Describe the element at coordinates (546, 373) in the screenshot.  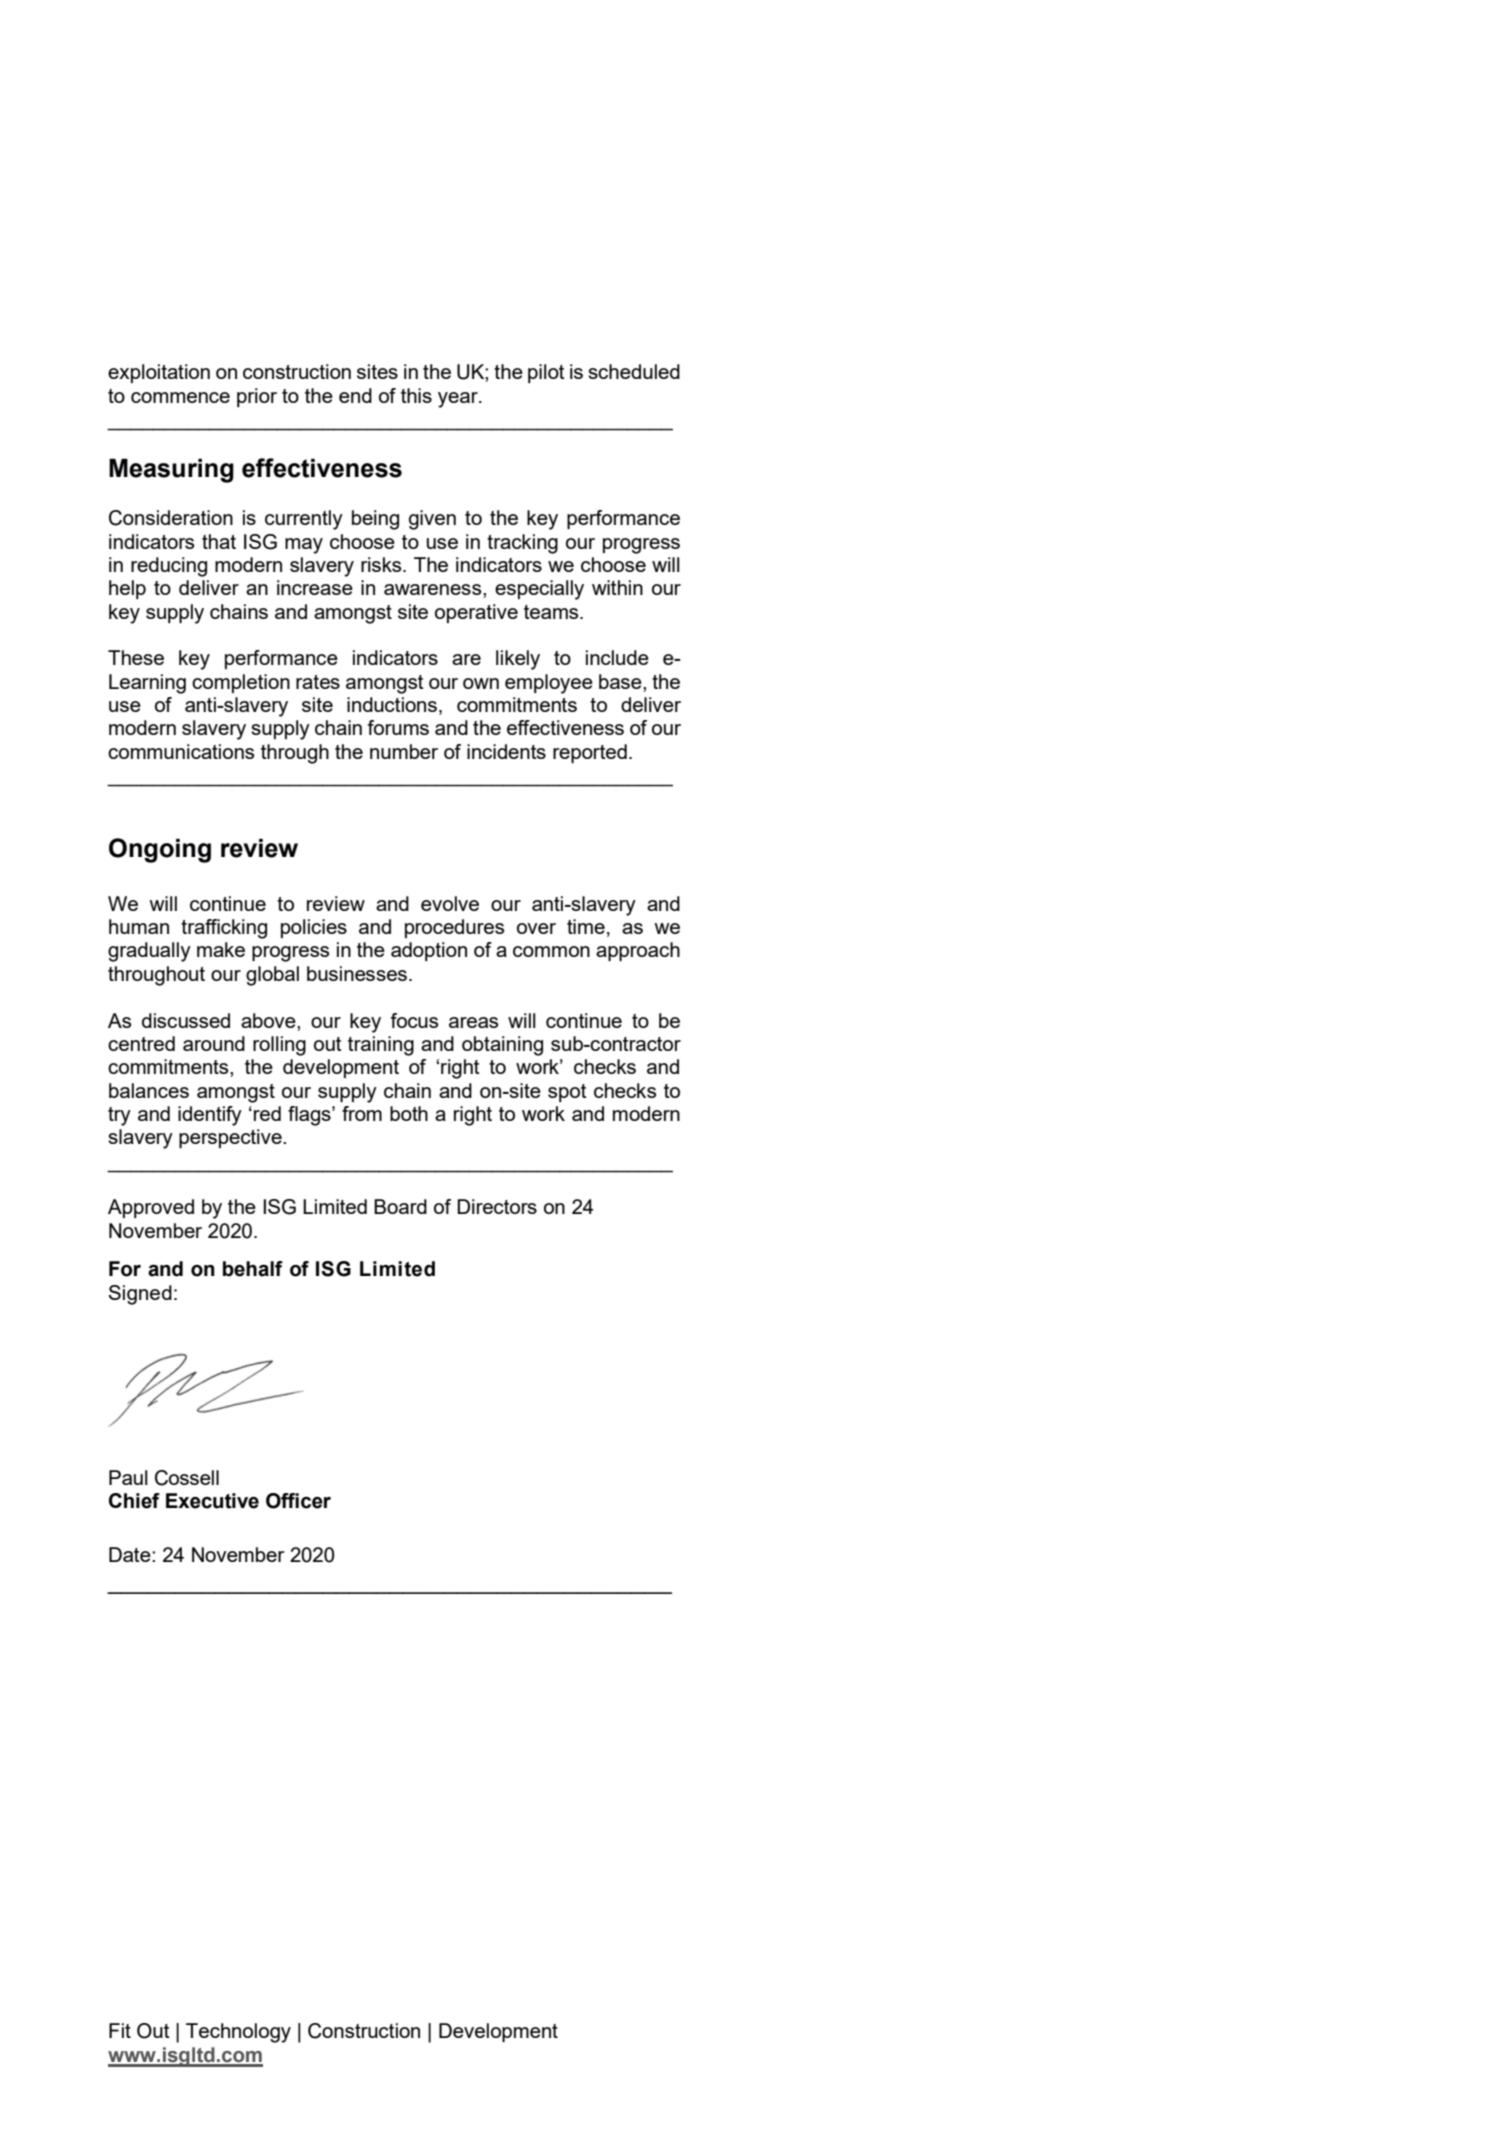
I see `pilot` at that location.
